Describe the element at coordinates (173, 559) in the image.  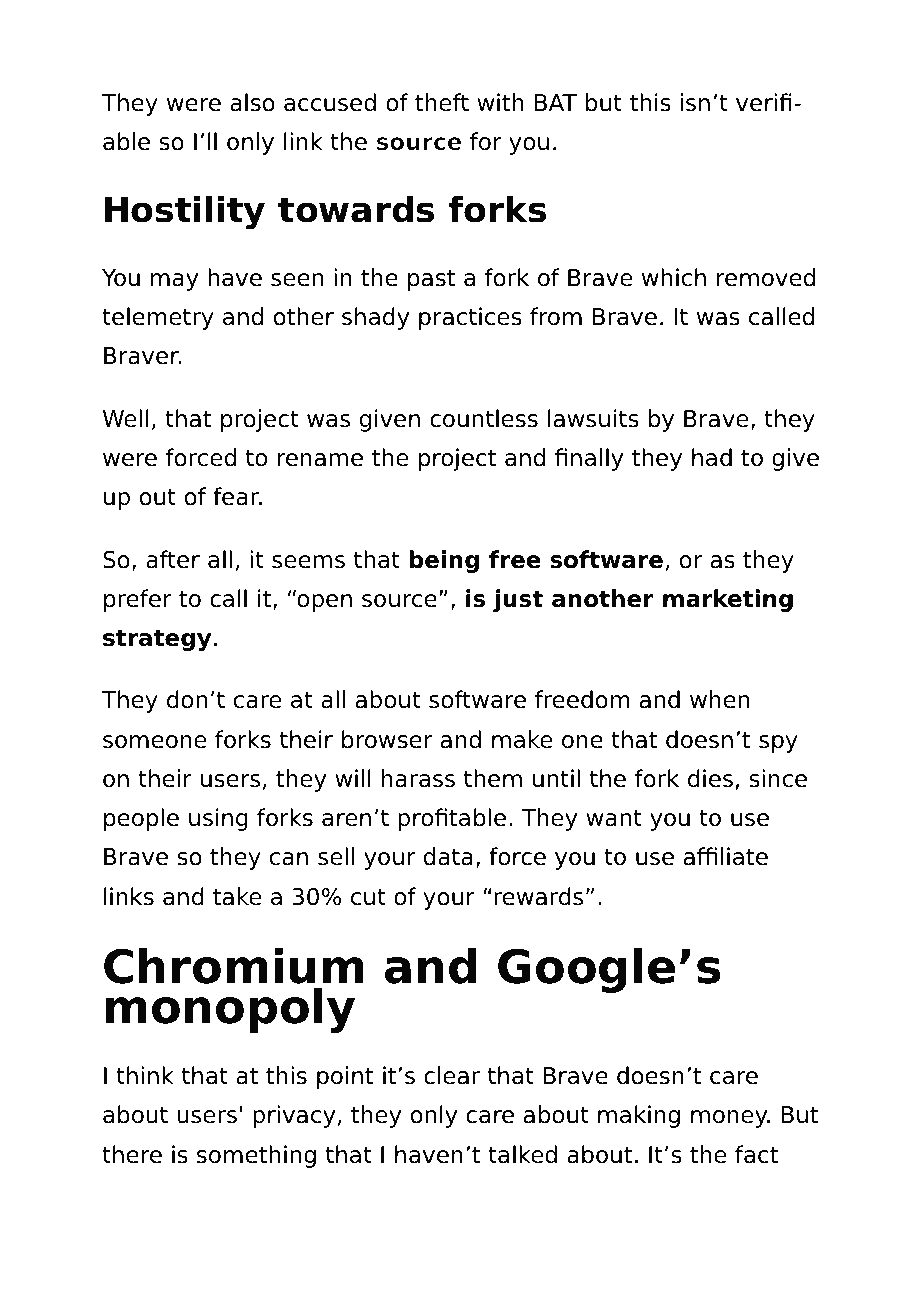
I see `after` at that location.
